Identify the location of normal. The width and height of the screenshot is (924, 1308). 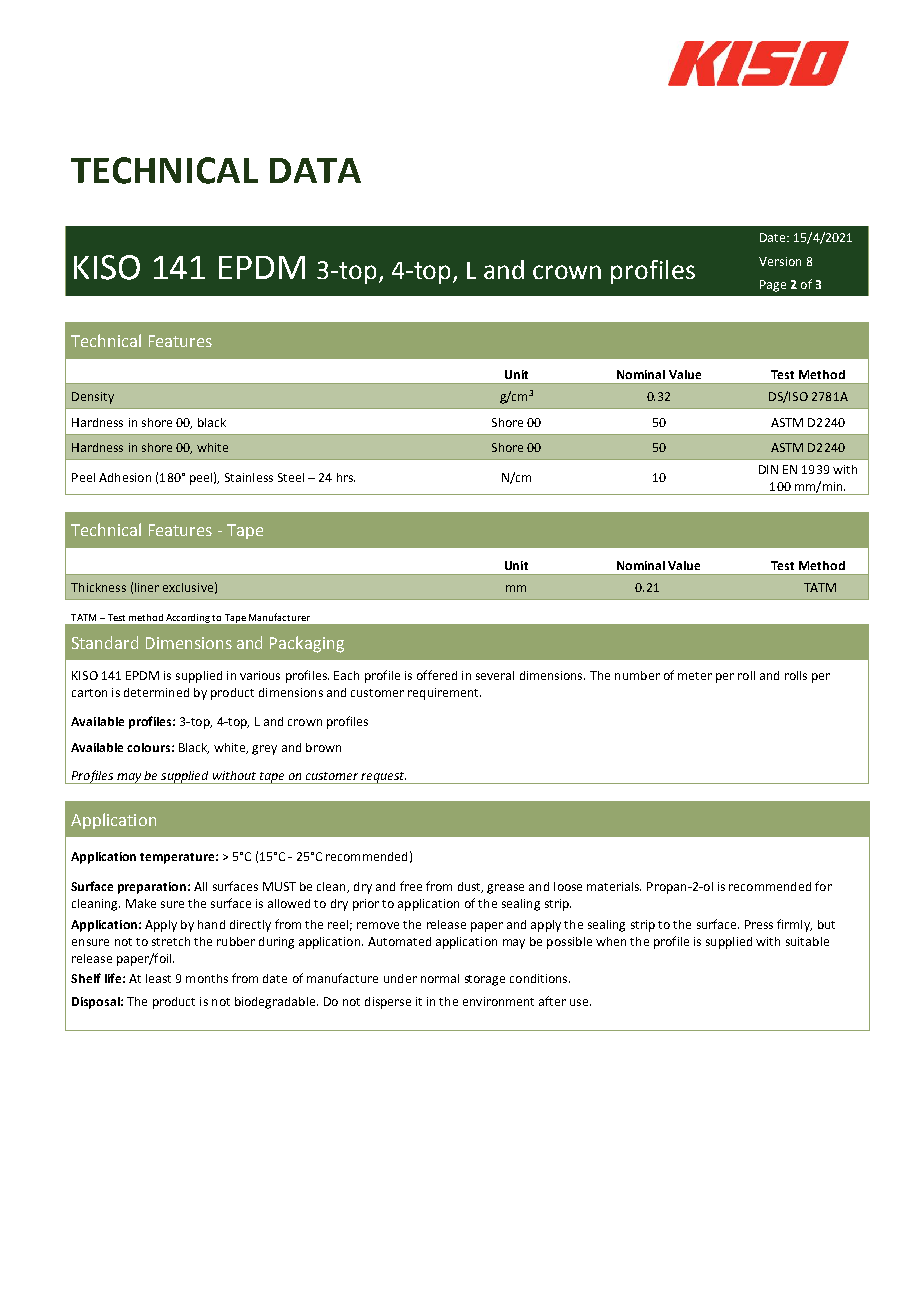
(440, 978).
